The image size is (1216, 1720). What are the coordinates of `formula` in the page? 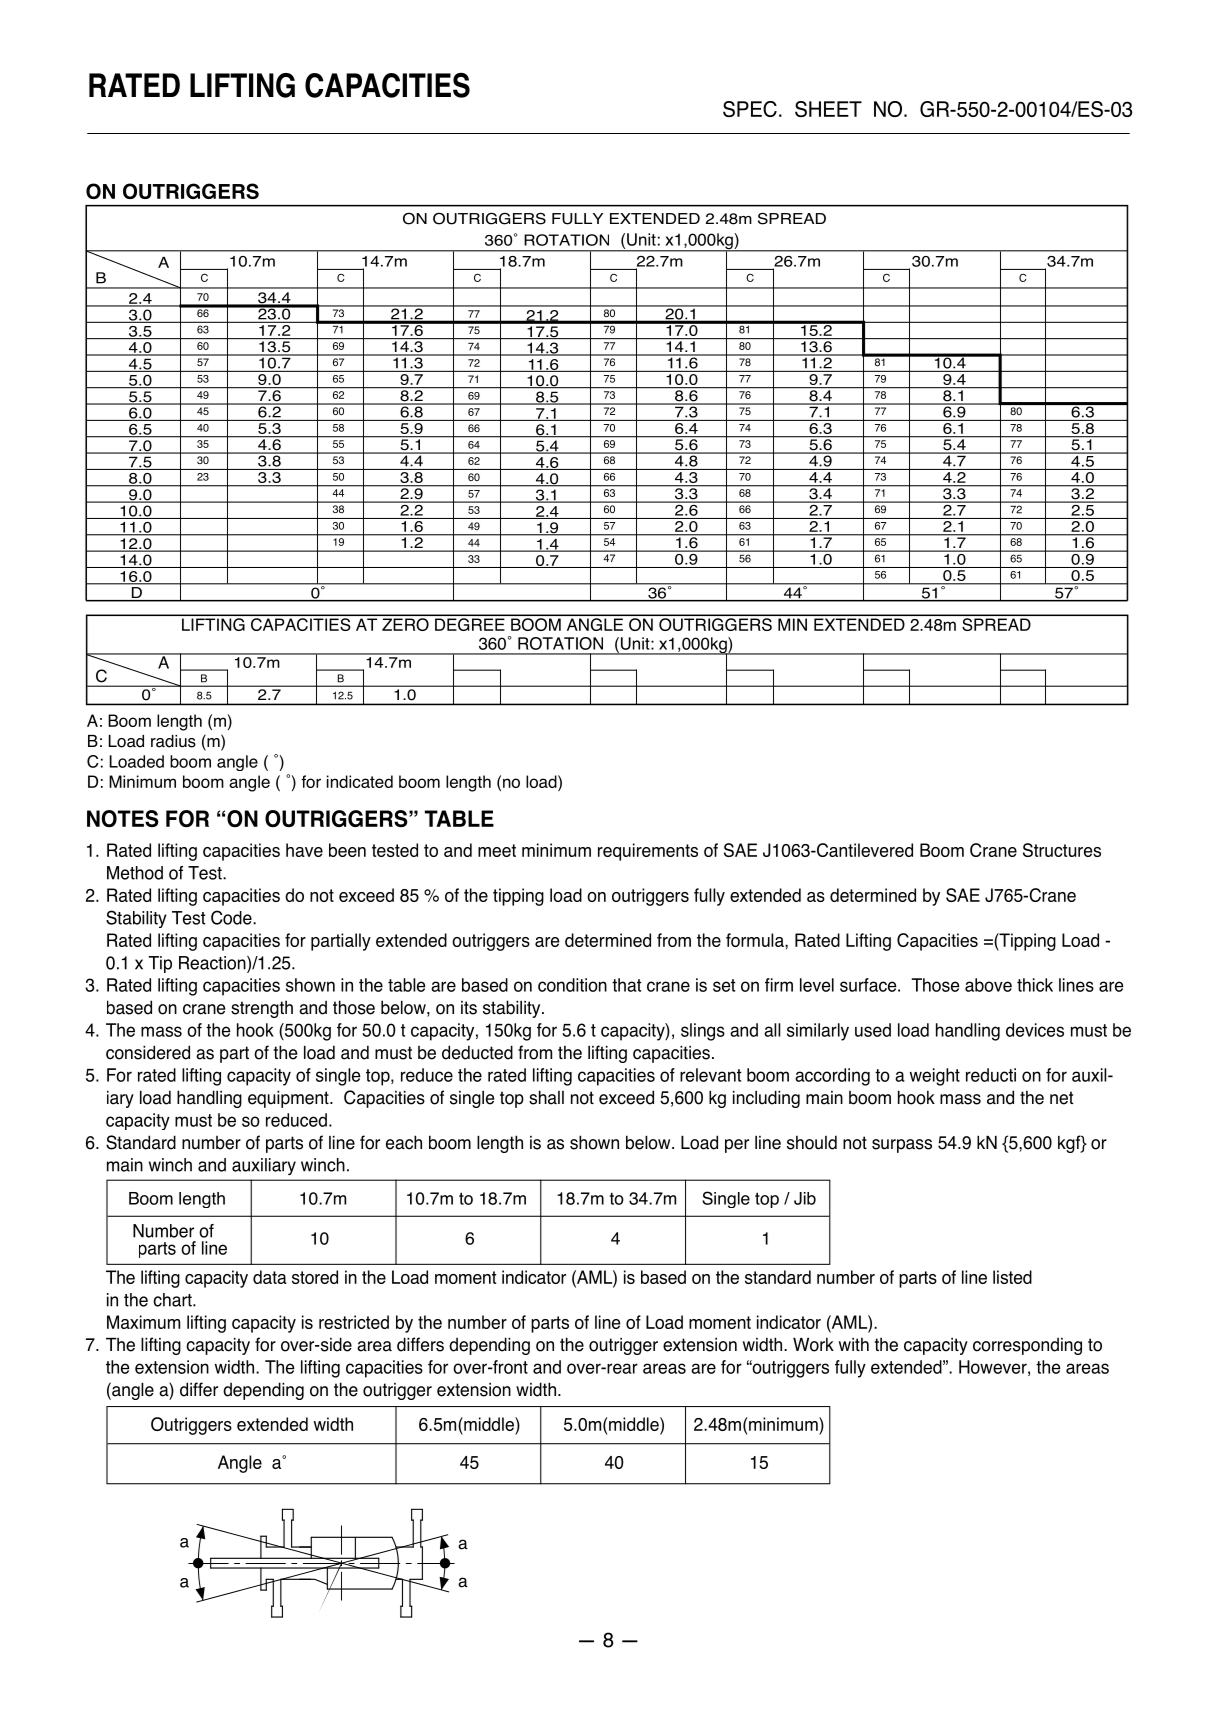 It's located at (756, 940).
